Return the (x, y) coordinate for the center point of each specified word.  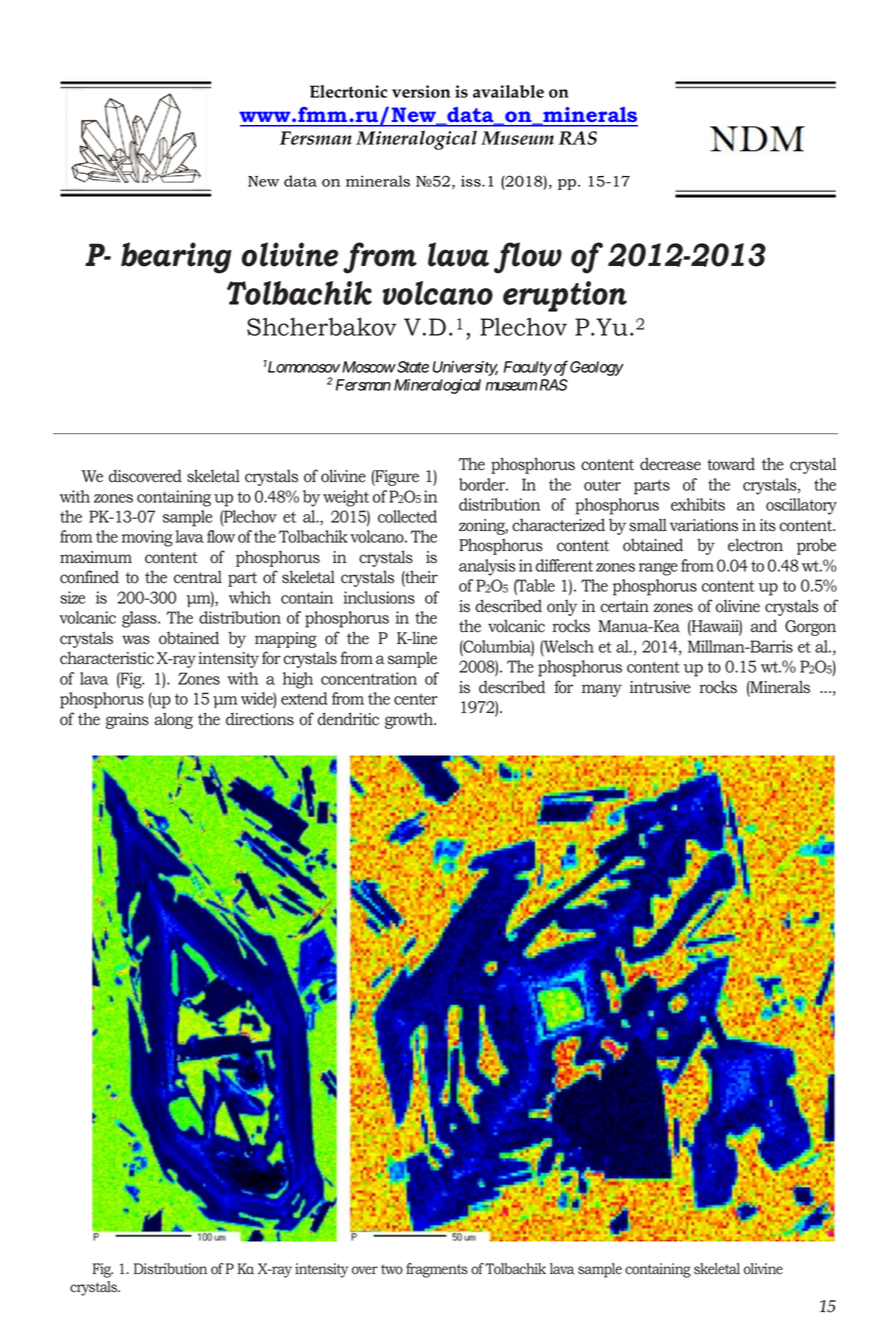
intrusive (660, 687)
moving (147, 538)
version (421, 91)
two (392, 1269)
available (508, 91)
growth (410, 720)
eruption (565, 296)
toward (731, 464)
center (416, 699)
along (174, 720)
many (602, 690)
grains (127, 721)
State (412, 367)
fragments (437, 1270)
